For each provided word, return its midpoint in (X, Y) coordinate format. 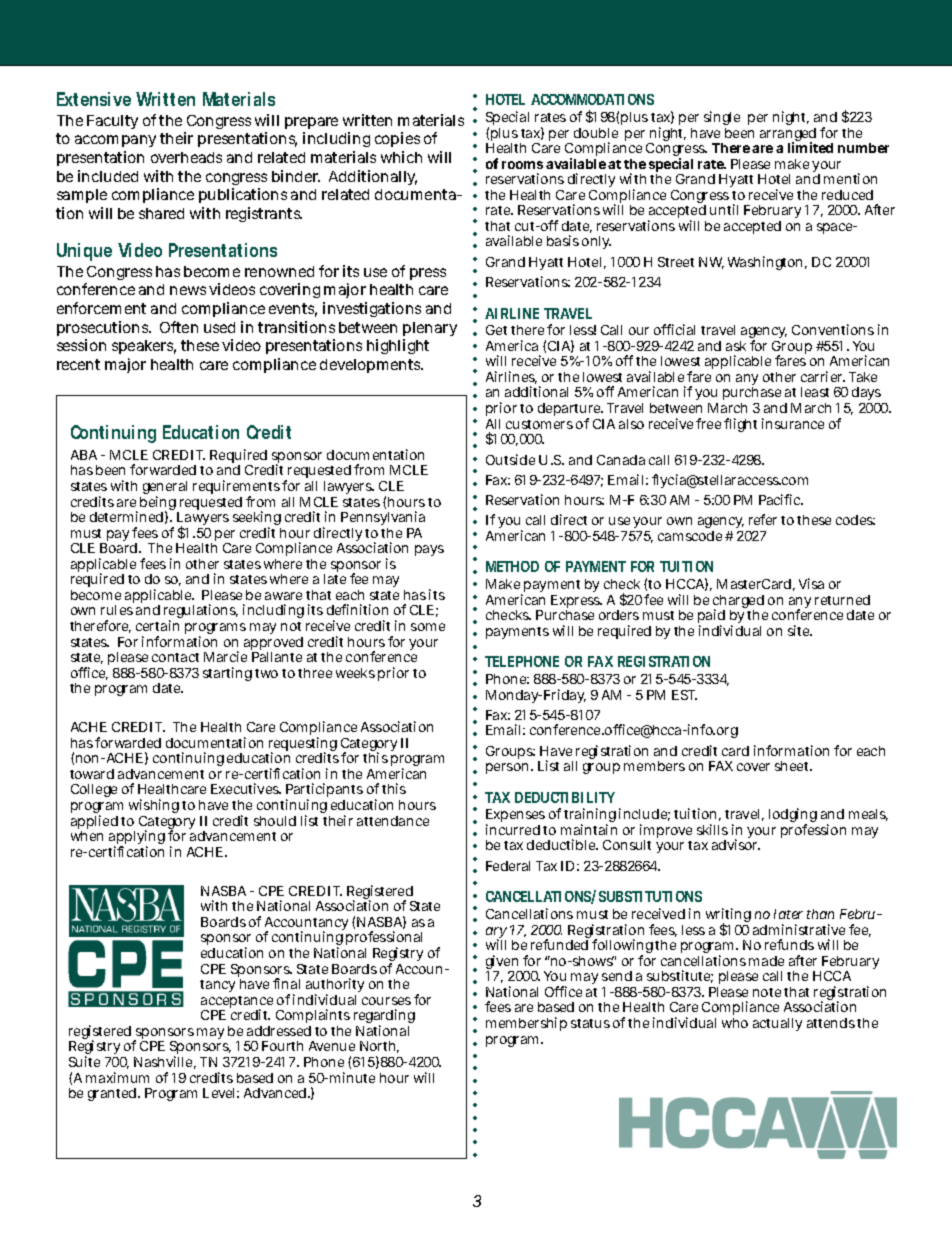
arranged (788, 136)
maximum (117, 1077)
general (165, 489)
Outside (510, 459)
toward (92, 774)
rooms (522, 165)
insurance (793, 423)
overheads (186, 157)
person (509, 768)
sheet (793, 766)
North (379, 1047)
